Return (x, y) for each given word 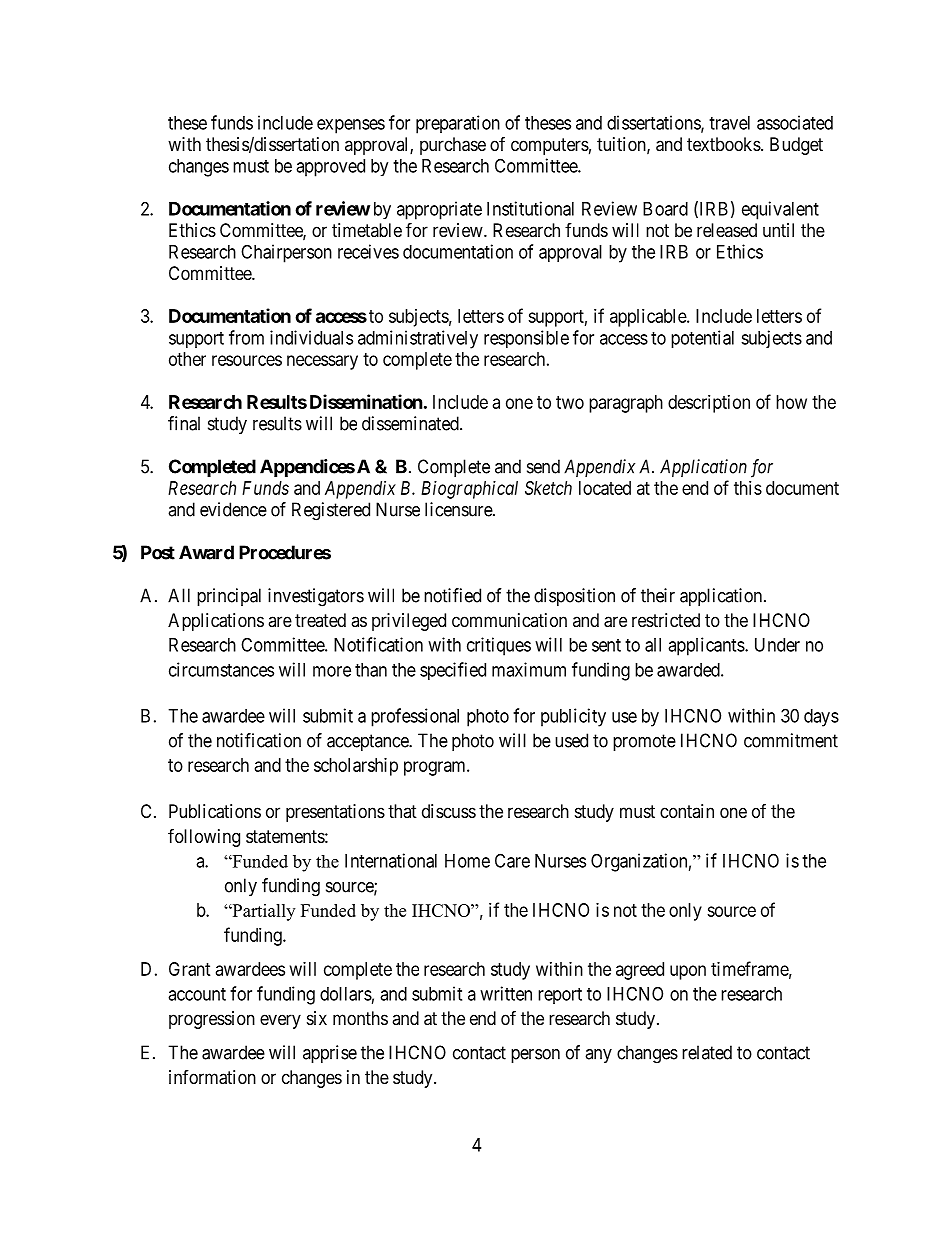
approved (330, 168)
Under (777, 645)
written (506, 993)
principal (229, 597)
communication (509, 620)
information (212, 1077)
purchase (453, 146)
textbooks (724, 144)
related (707, 1052)
